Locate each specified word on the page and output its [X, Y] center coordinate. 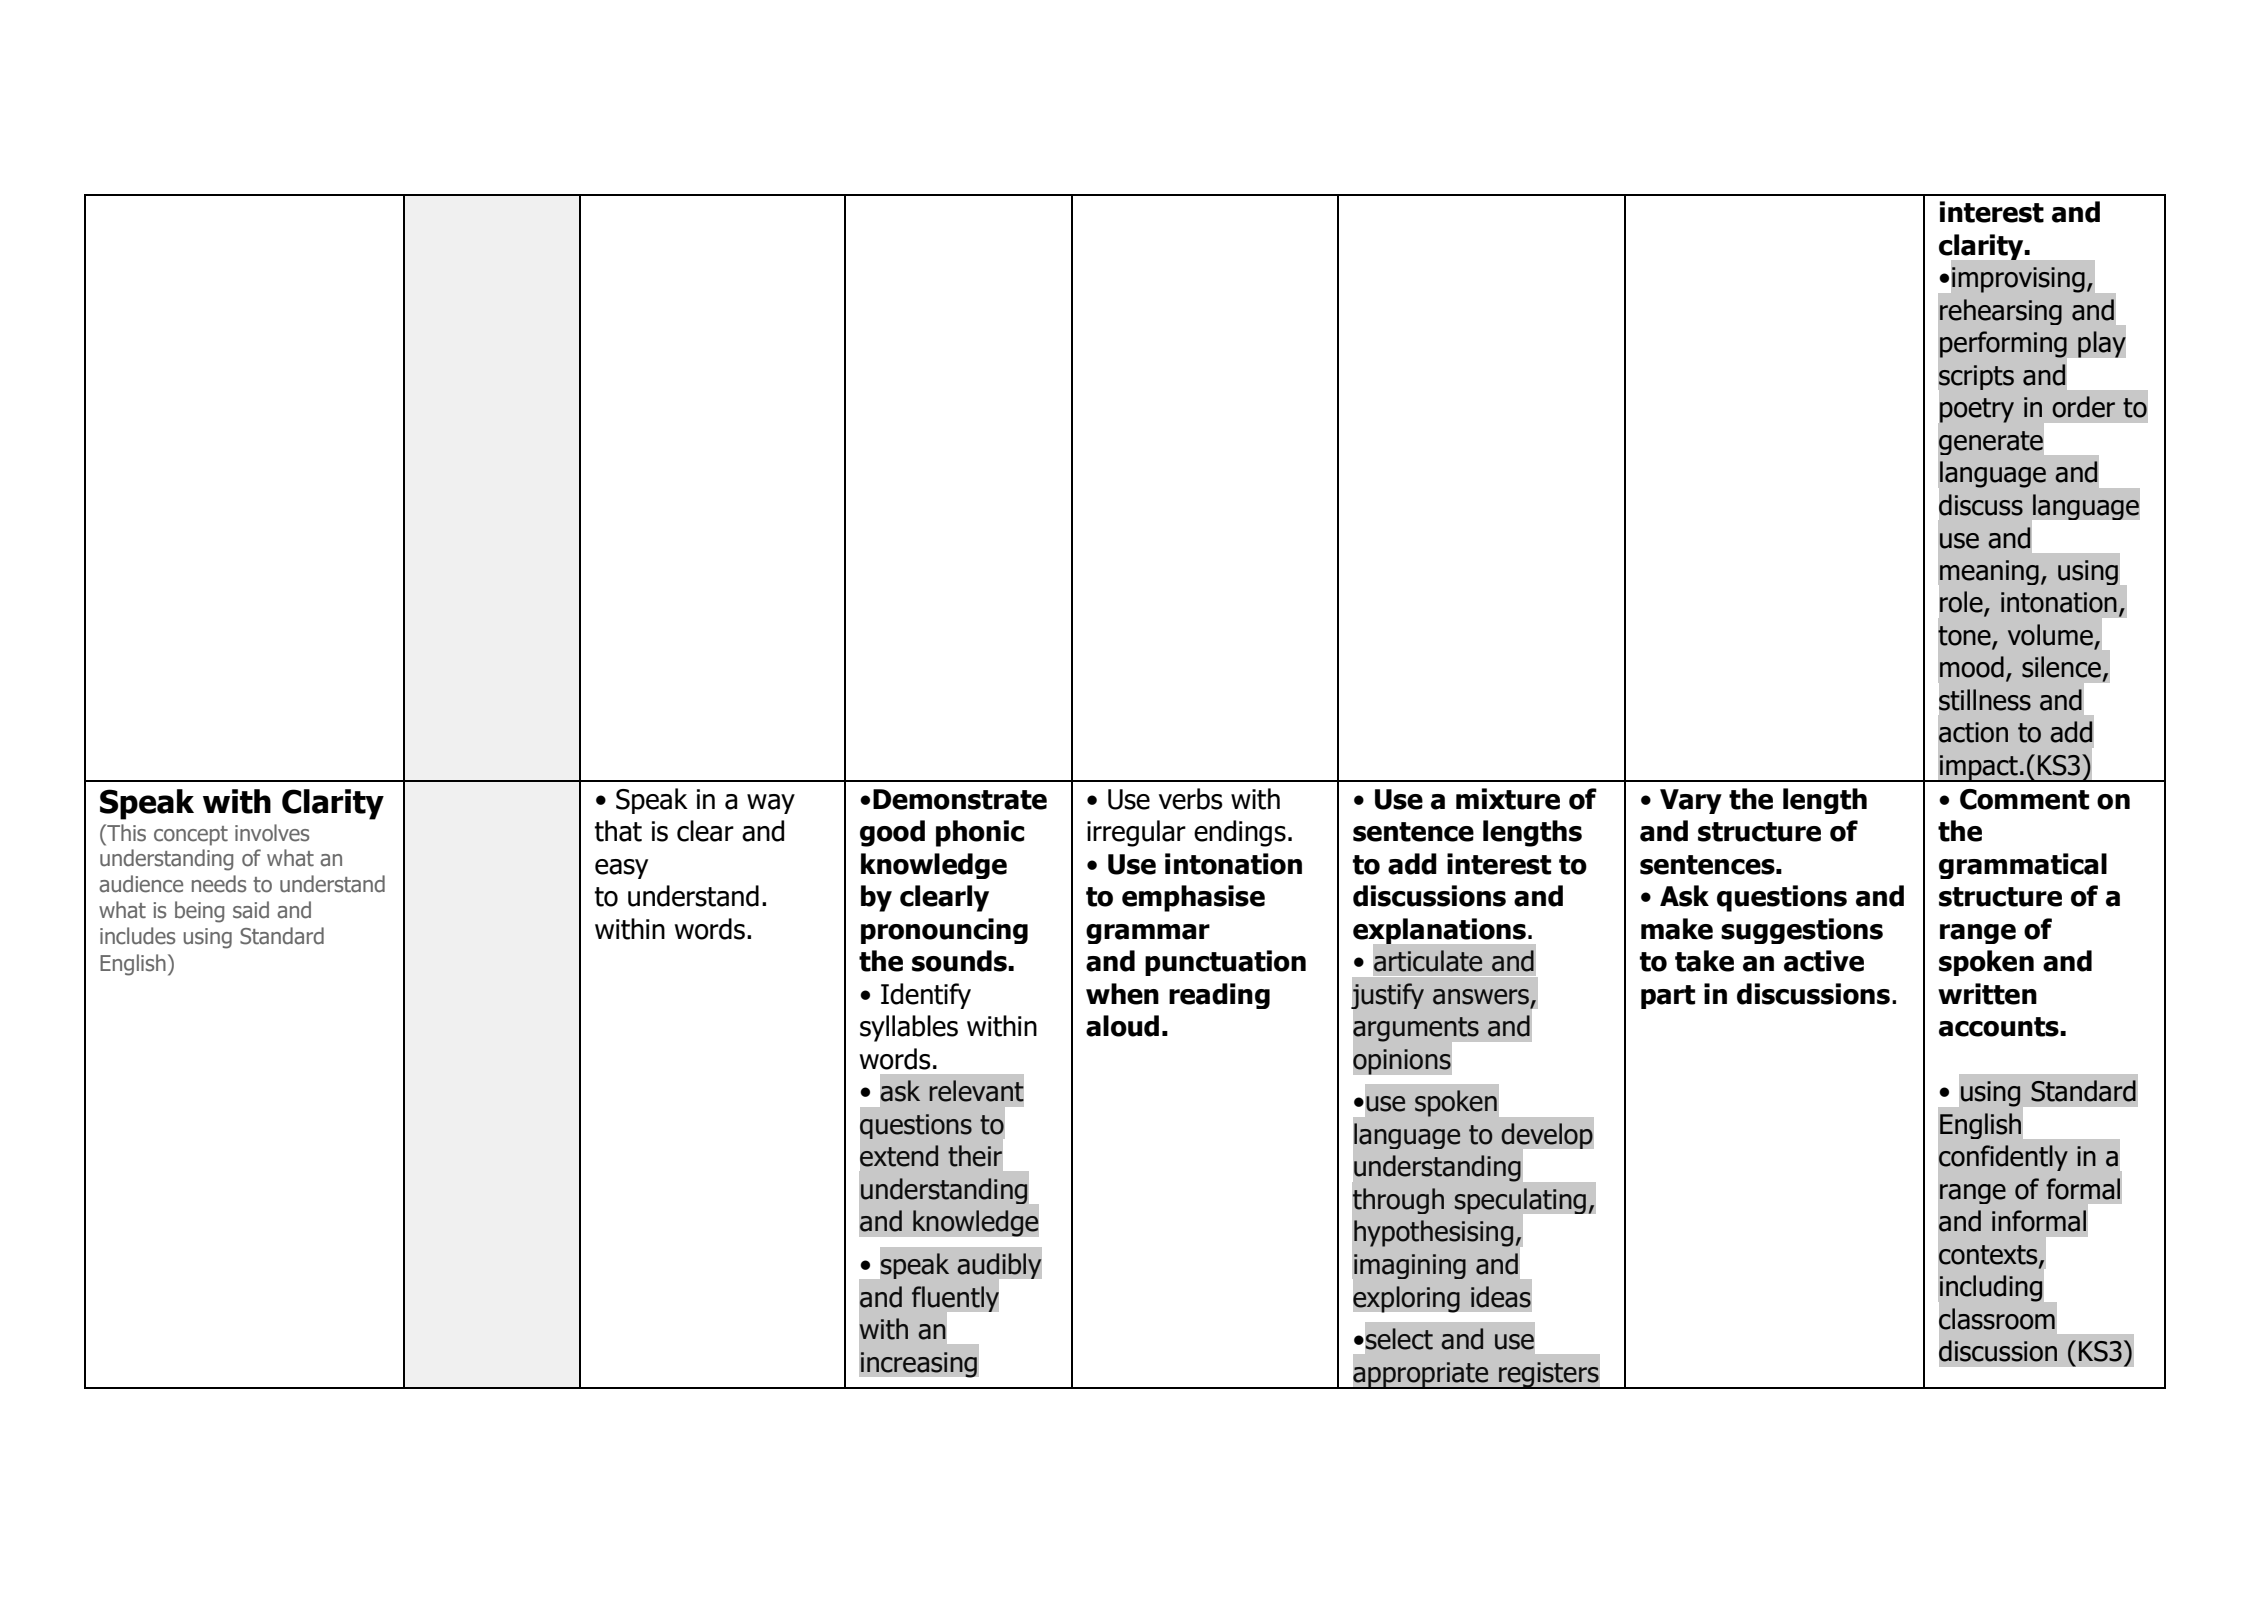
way [771, 804]
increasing [918, 1365]
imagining [1409, 1268]
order [2083, 407]
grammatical [2023, 866]
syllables [909, 1028]
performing [2004, 345]
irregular [1136, 833]
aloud [1122, 1026]
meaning [1988, 574]
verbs [1191, 799]
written [1987, 994]
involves [272, 833]
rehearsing [2001, 312]
